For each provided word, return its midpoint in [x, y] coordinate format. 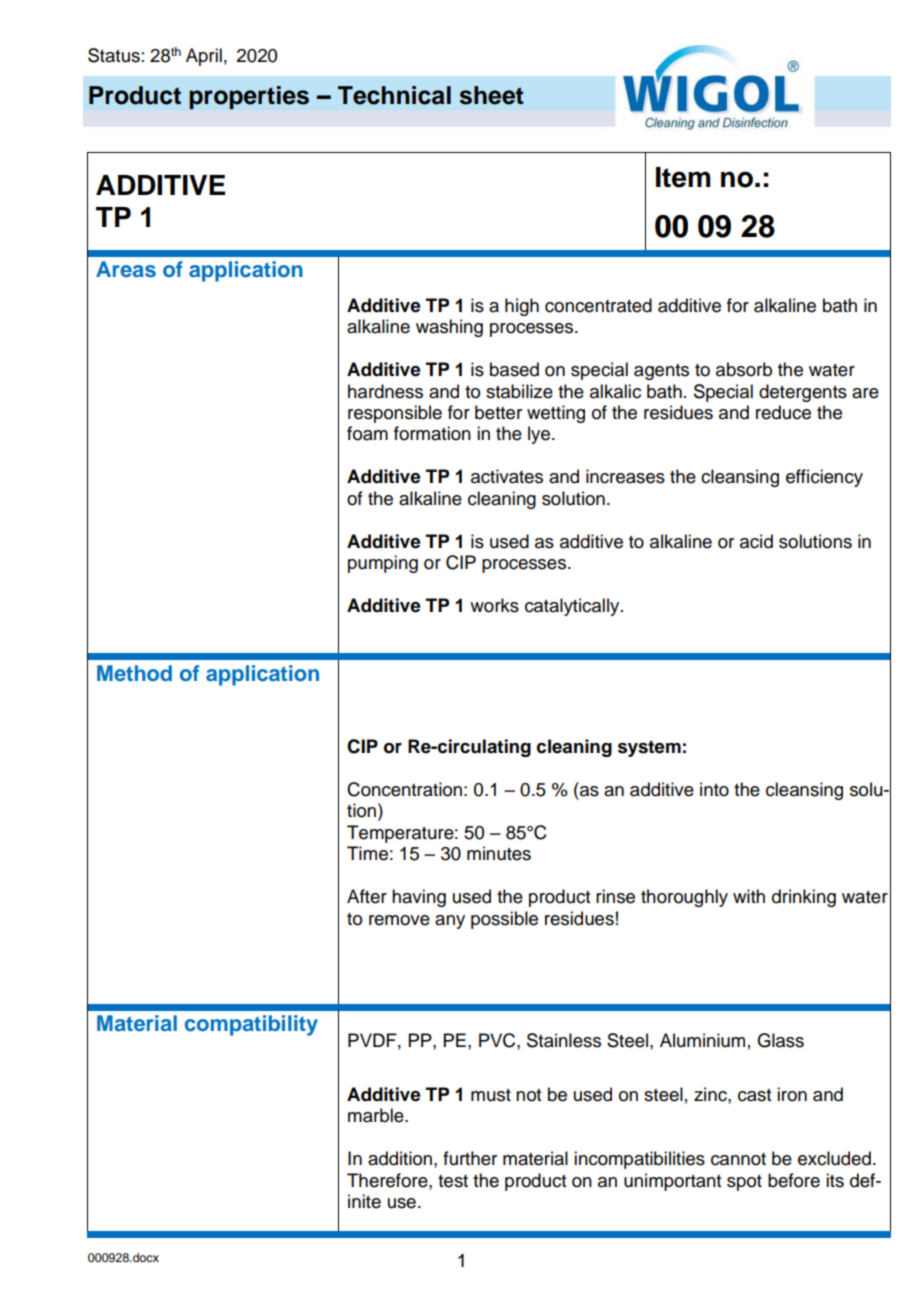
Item [683, 177]
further [470, 1158]
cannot [738, 1159]
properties [249, 97]
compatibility [251, 1025]
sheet [492, 95]
